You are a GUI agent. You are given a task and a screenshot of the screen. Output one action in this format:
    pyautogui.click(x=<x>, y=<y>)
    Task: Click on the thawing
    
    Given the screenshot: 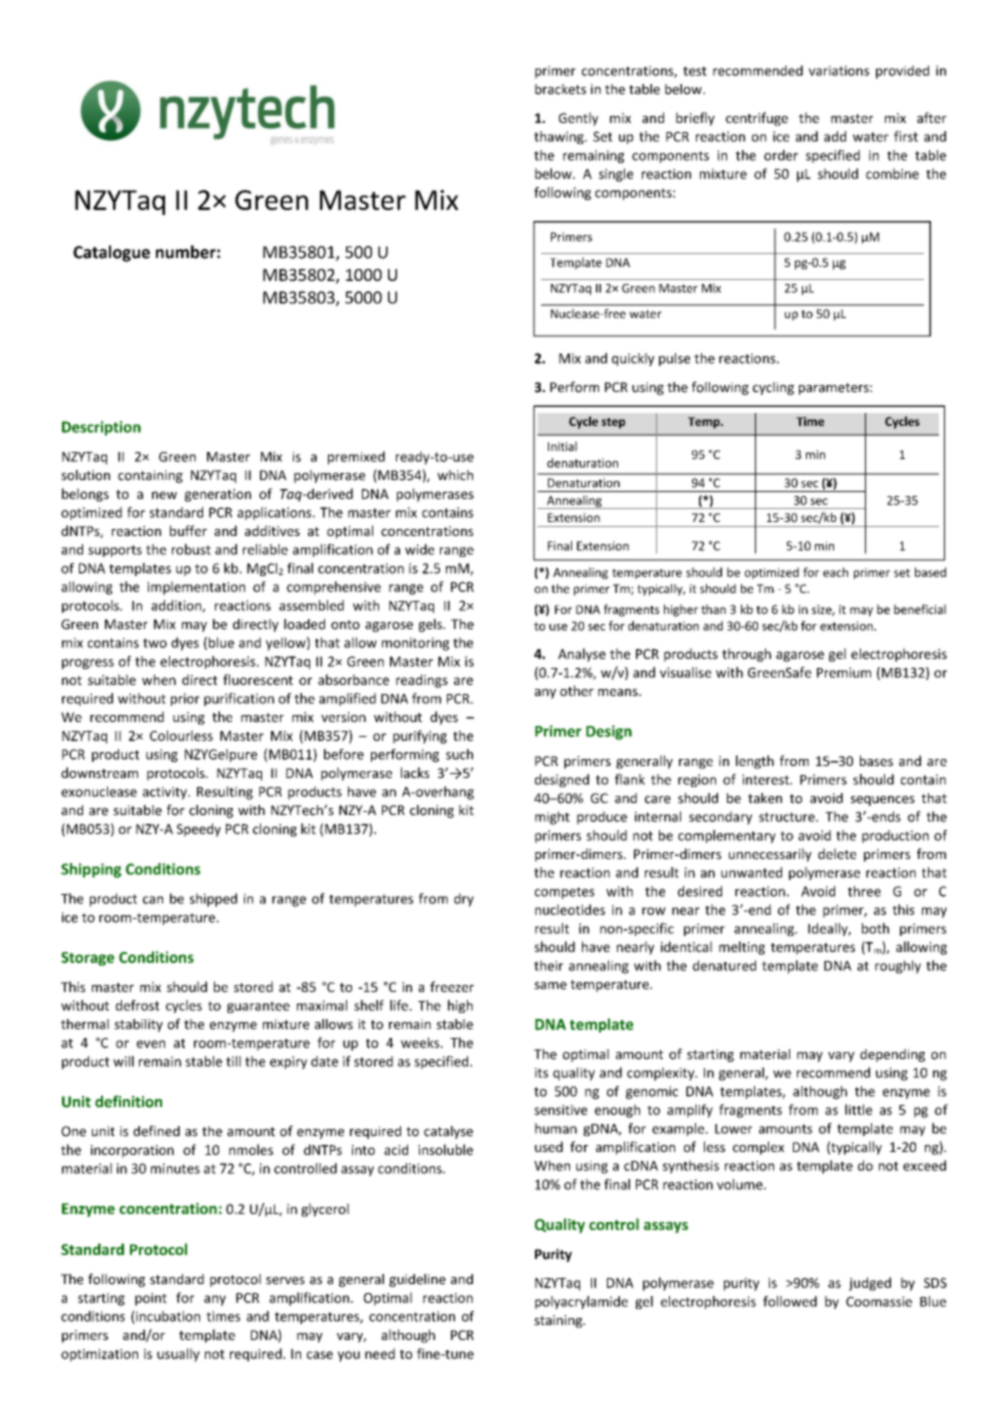 What is the action you would take?
    pyautogui.click(x=560, y=137)
